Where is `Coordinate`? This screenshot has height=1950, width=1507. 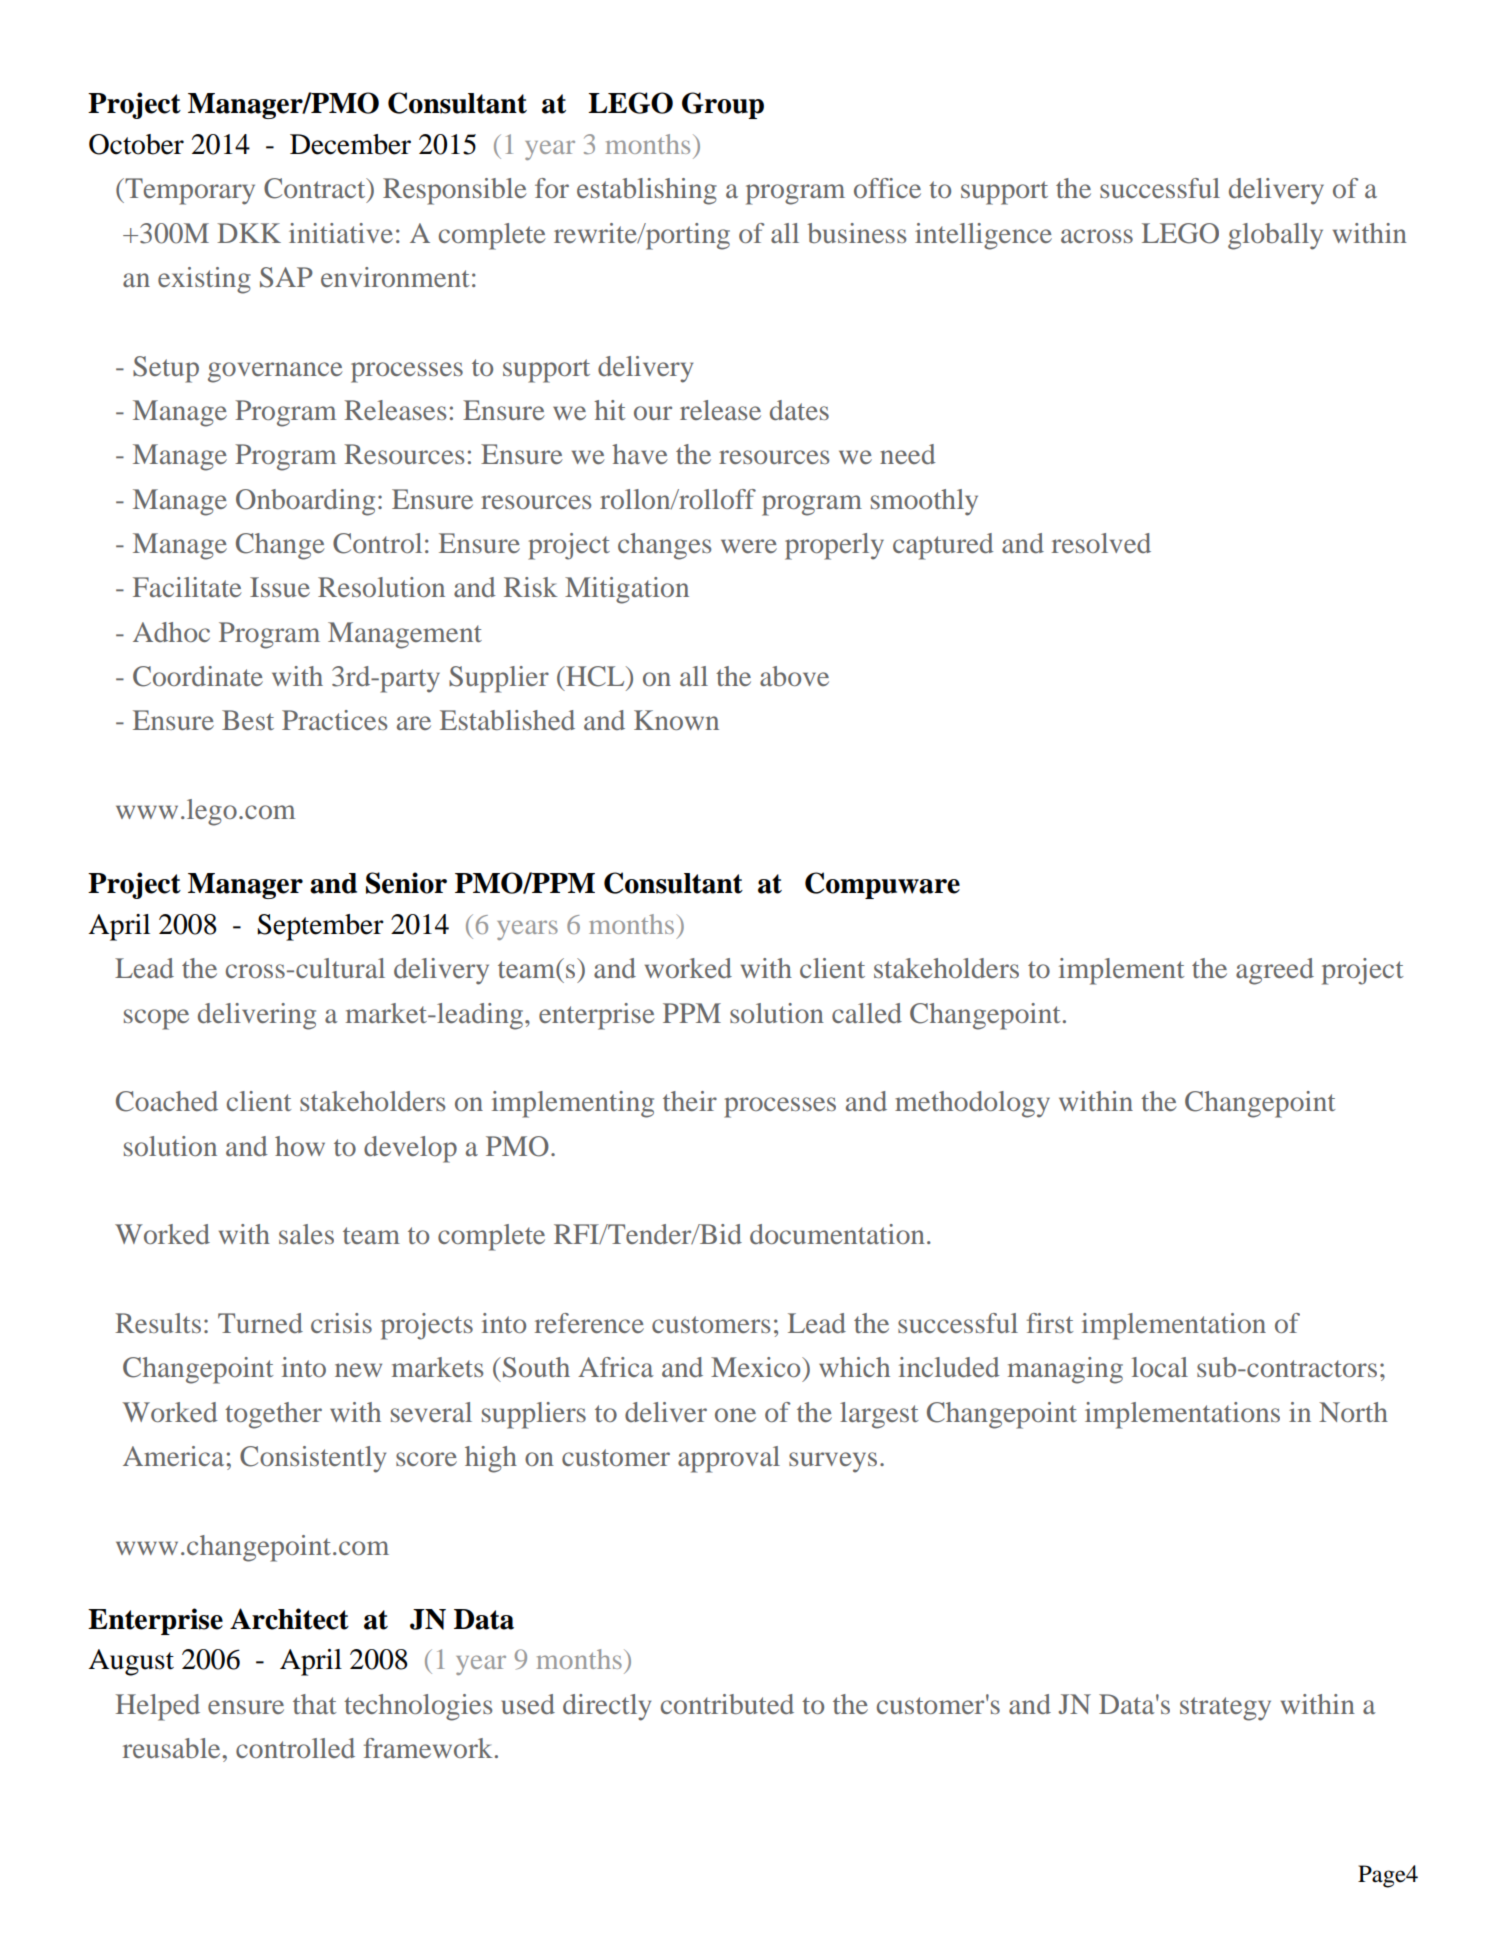
Coordinate is located at coordinates (198, 676).
